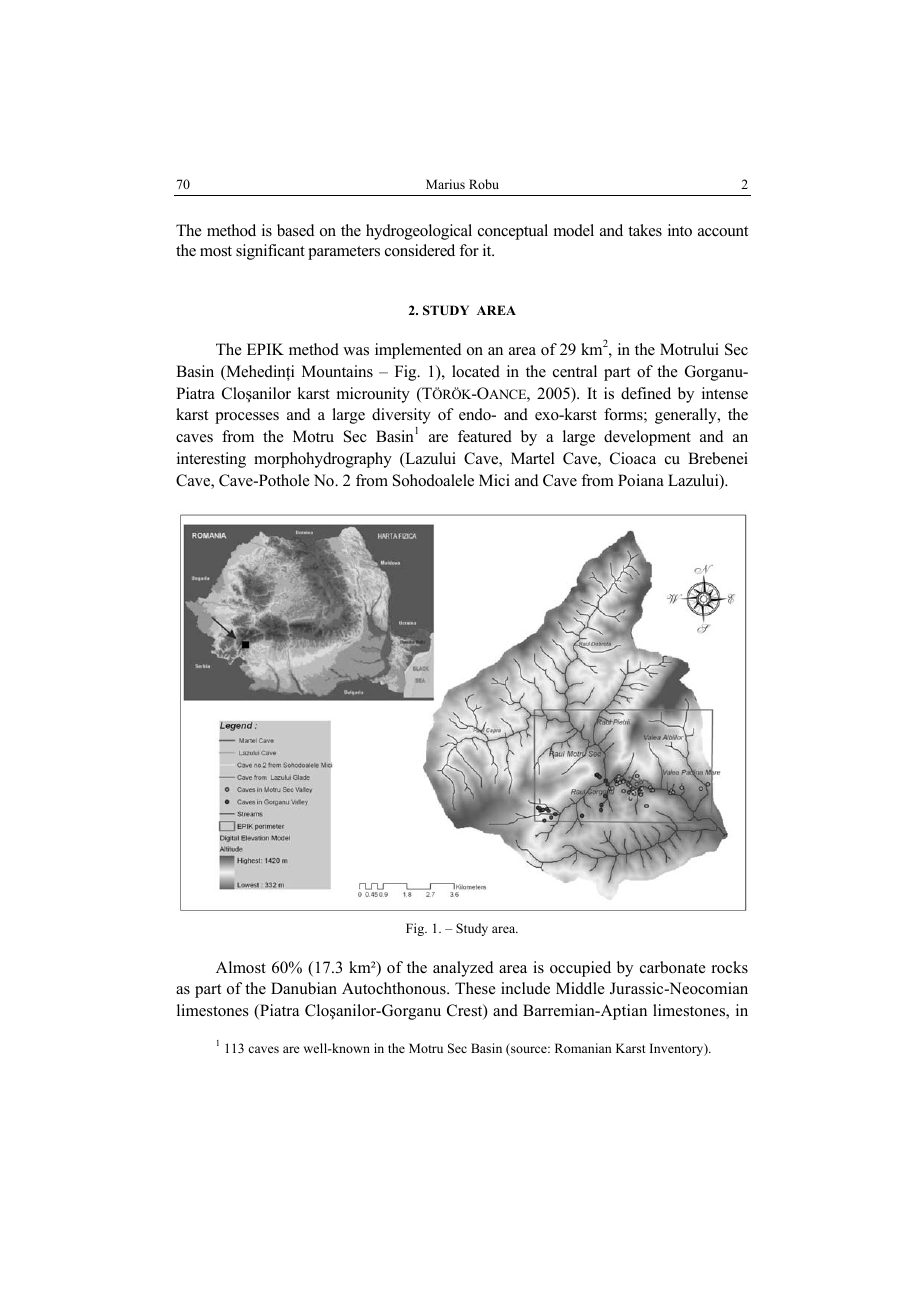 The width and height of the page is (924, 1308). I want to click on These, so click(475, 988).
